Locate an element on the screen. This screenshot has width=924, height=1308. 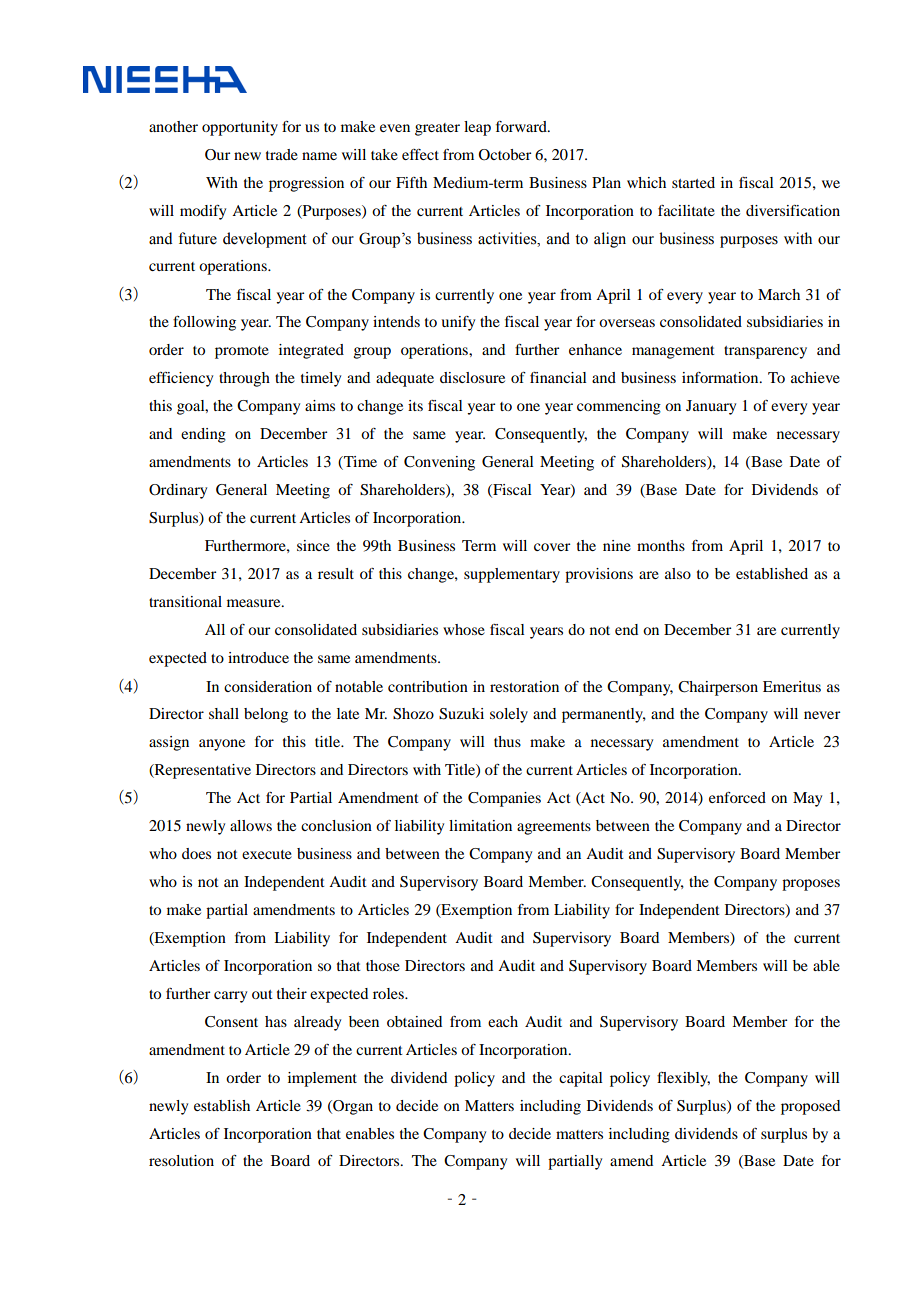
Chairperson is located at coordinates (718, 688).
